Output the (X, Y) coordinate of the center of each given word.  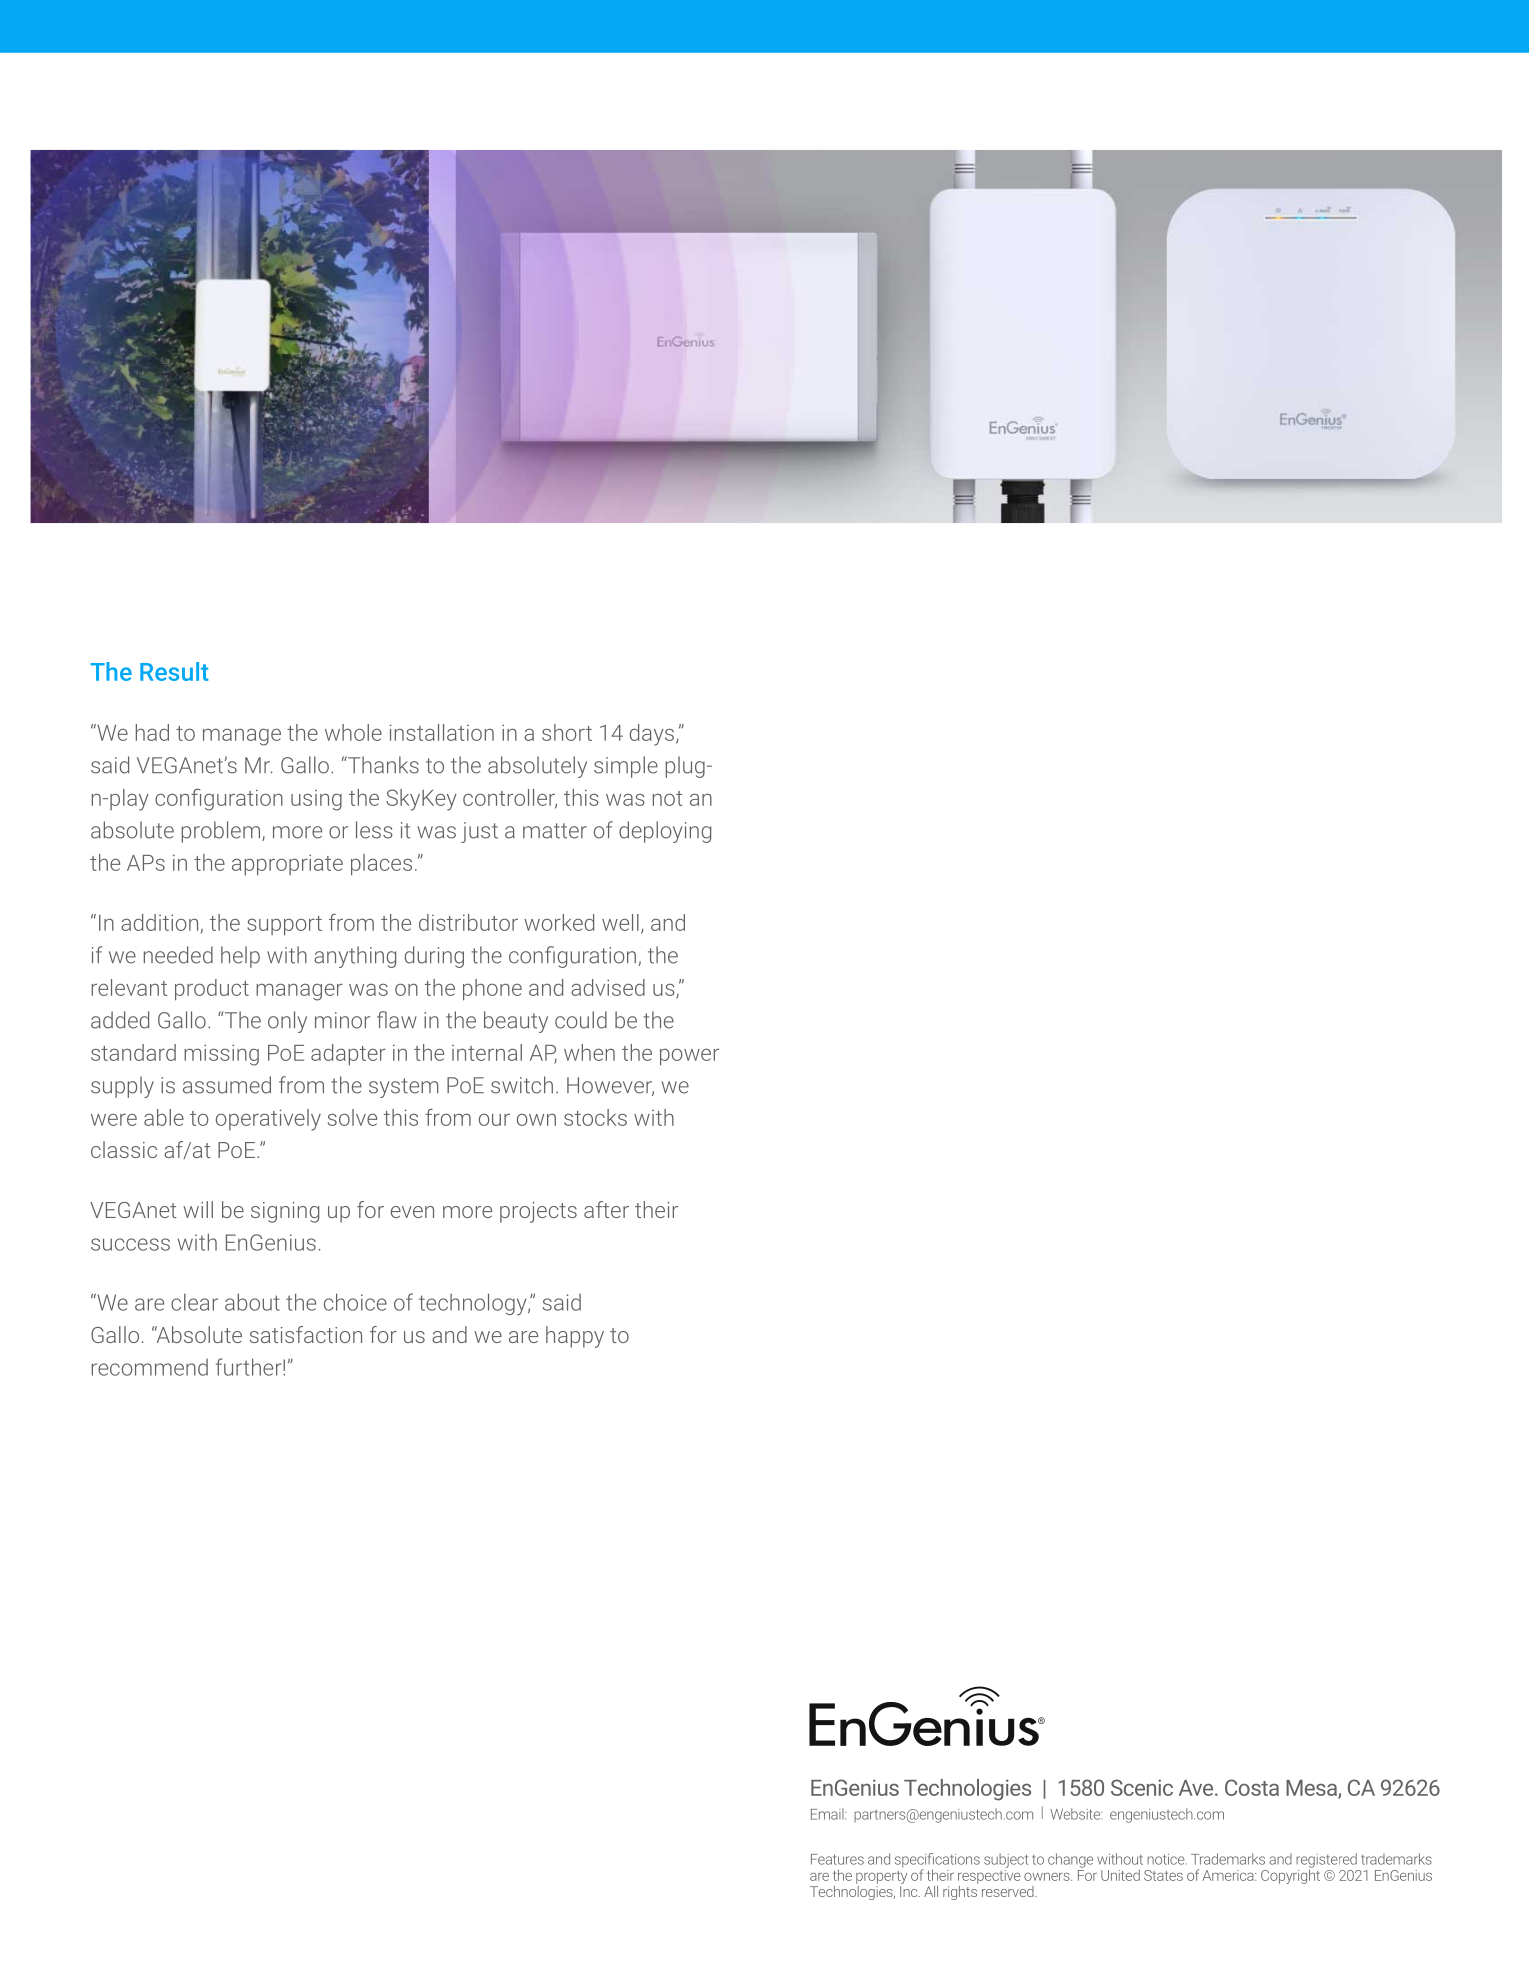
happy (575, 1337)
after (606, 1209)
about (252, 1302)
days (652, 735)
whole (353, 732)
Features (837, 1859)
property (881, 1877)
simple (626, 767)
